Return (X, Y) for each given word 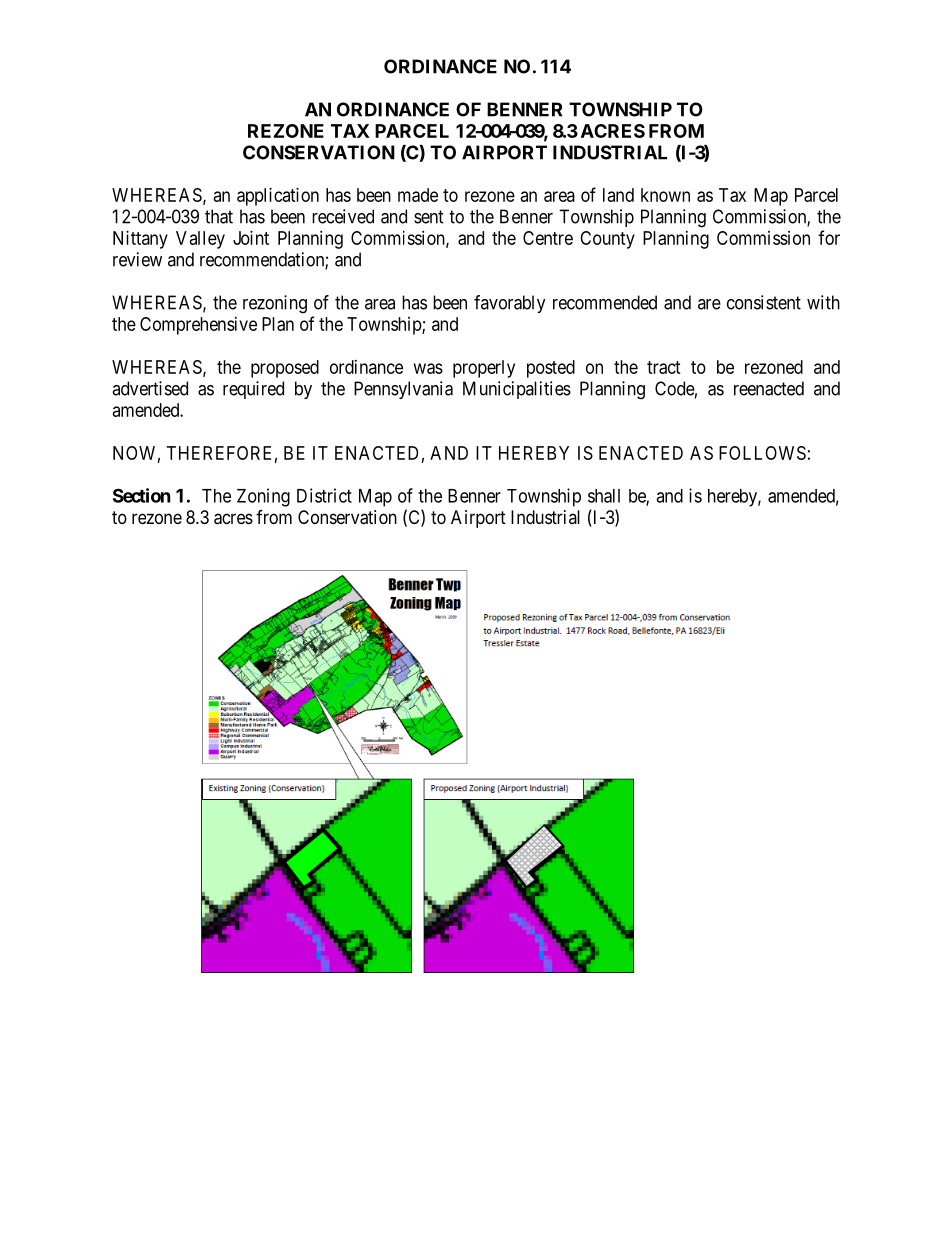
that (219, 216)
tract (664, 367)
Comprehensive (198, 326)
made (418, 195)
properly (484, 369)
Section (142, 495)
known (665, 195)
